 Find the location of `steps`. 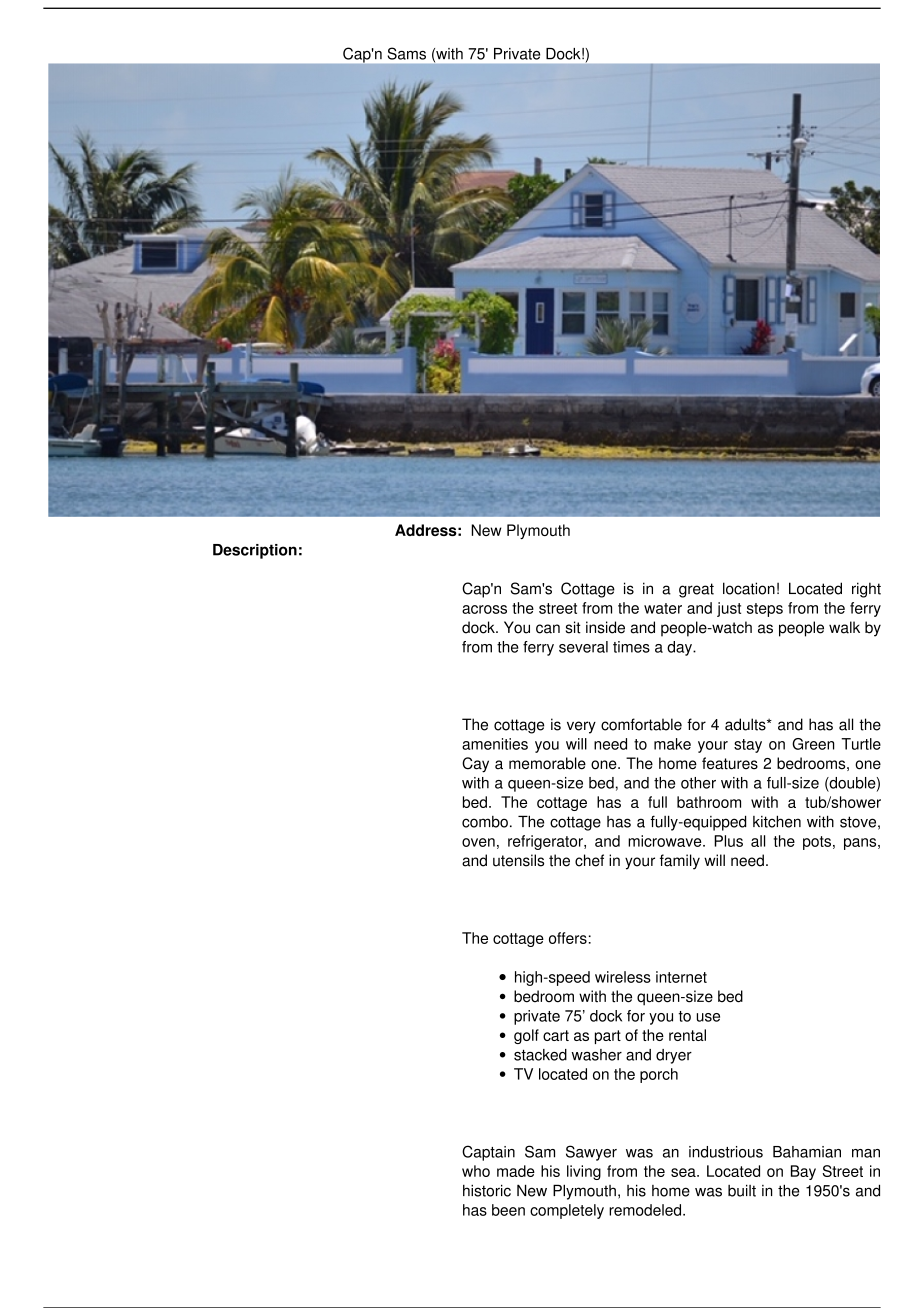

steps is located at coordinates (765, 610).
